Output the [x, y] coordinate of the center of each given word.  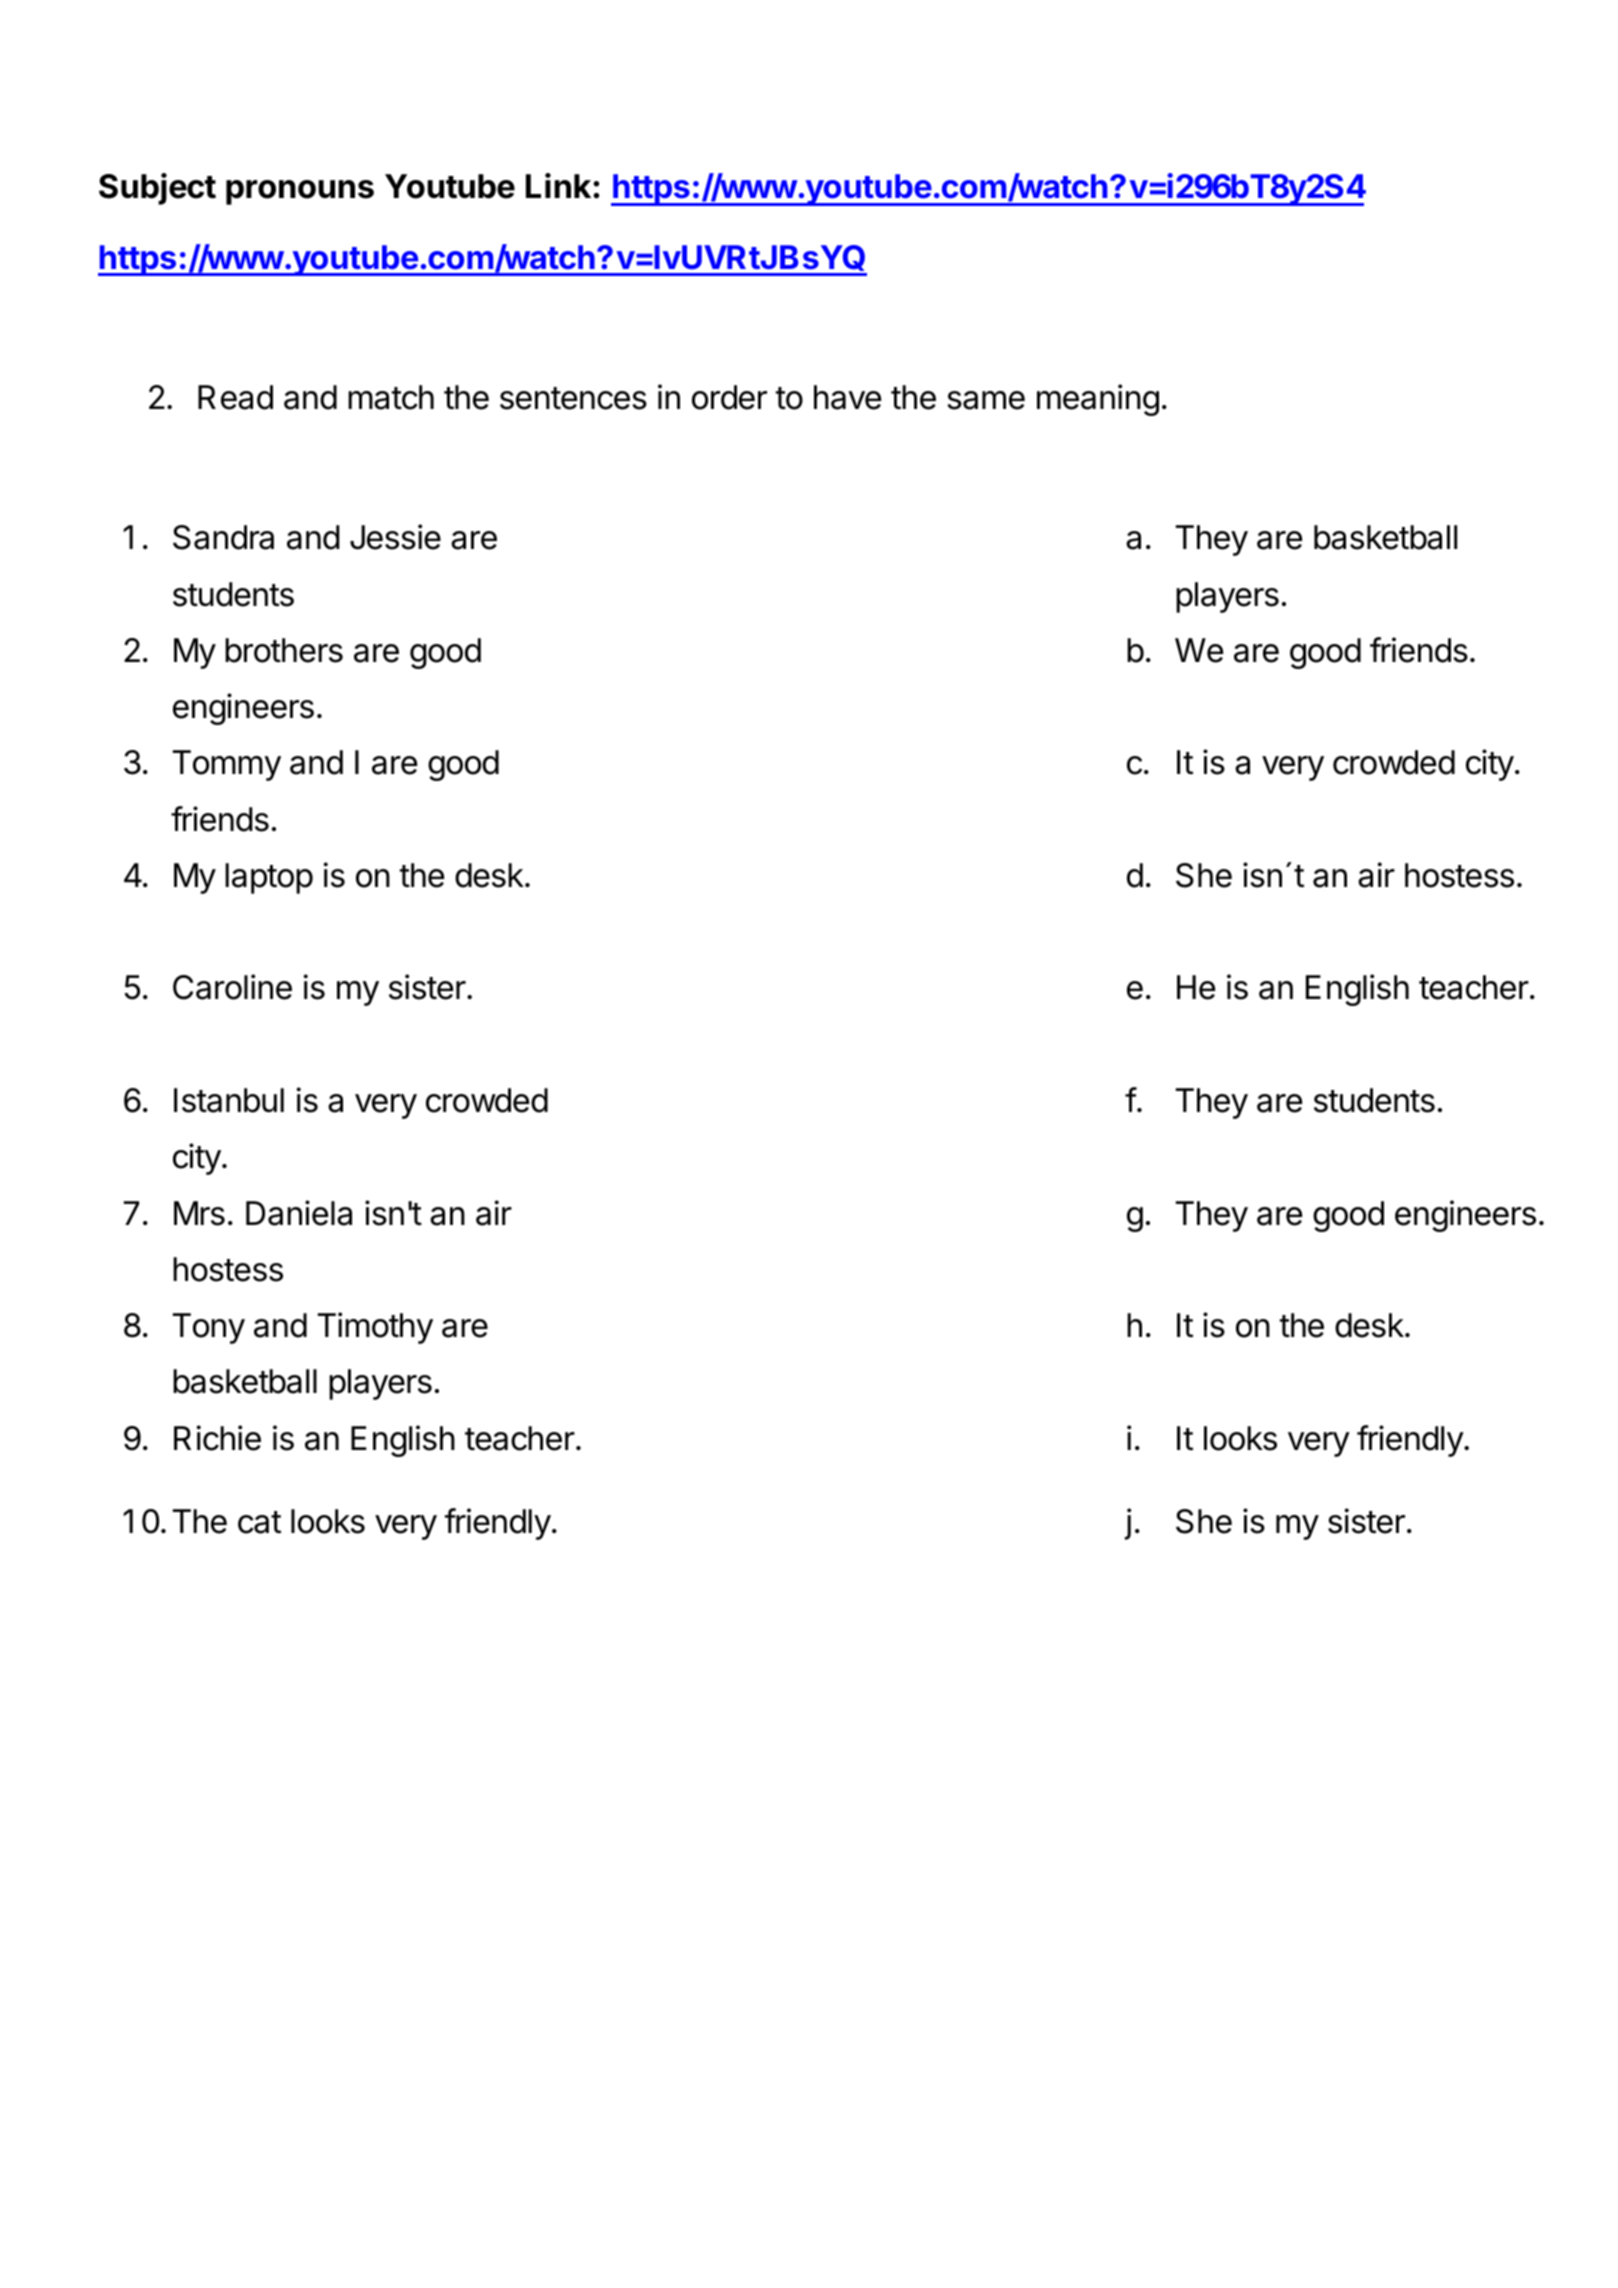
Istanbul [229, 1100]
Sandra [223, 537]
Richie [217, 1438]
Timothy [375, 1328]
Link [558, 185]
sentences [573, 398]
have [847, 397]
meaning [1098, 400]
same [986, 400]
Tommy [227, 765]
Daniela [299, 1213]
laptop [269, 878]
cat [259, 1522]
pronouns [300, 192]
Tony [209, 1328]
